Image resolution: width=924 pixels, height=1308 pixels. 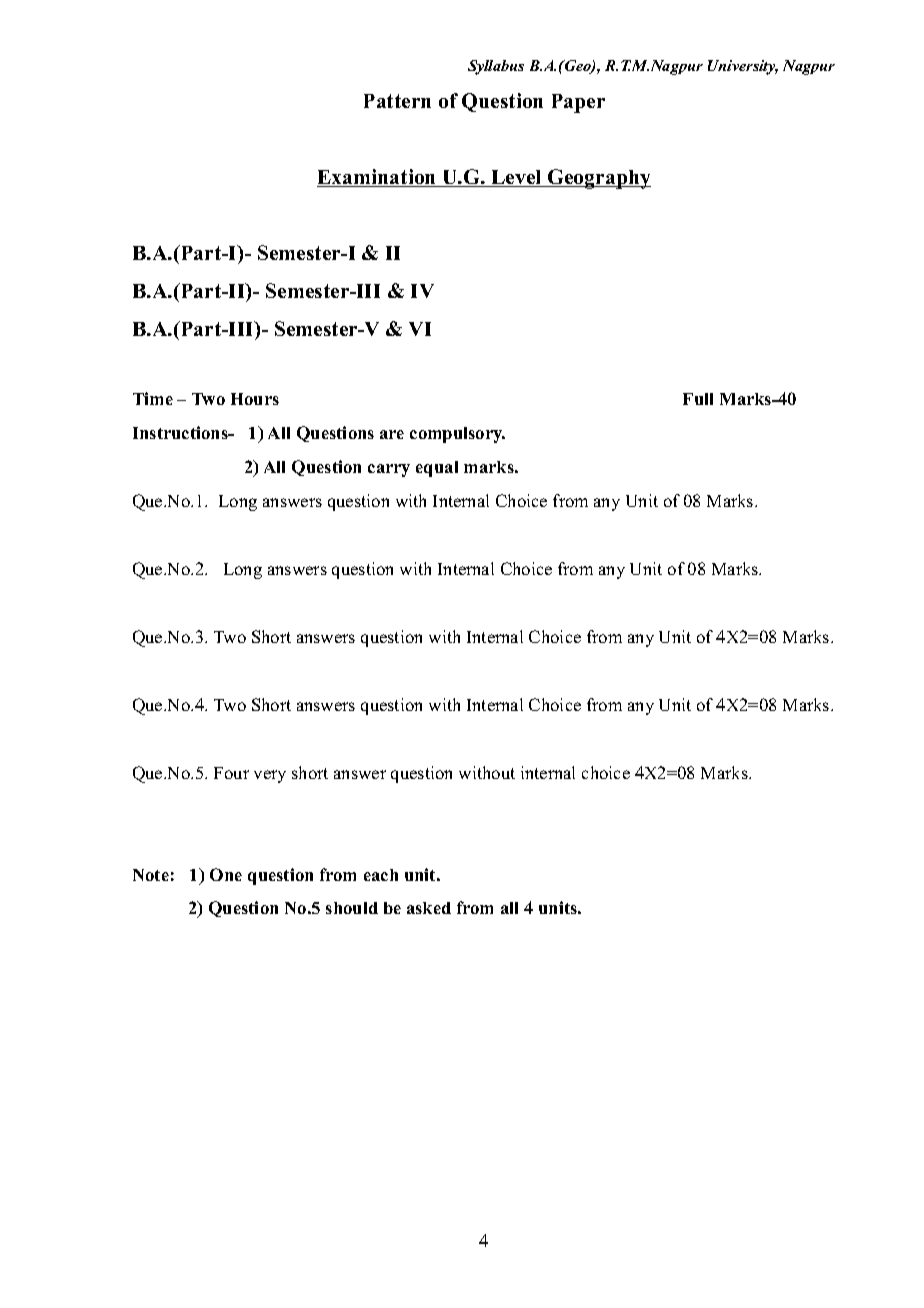 What do you see at coordinates (496, 67) in the image?
I see `Syllabus` at bounding box center [496, 67].
